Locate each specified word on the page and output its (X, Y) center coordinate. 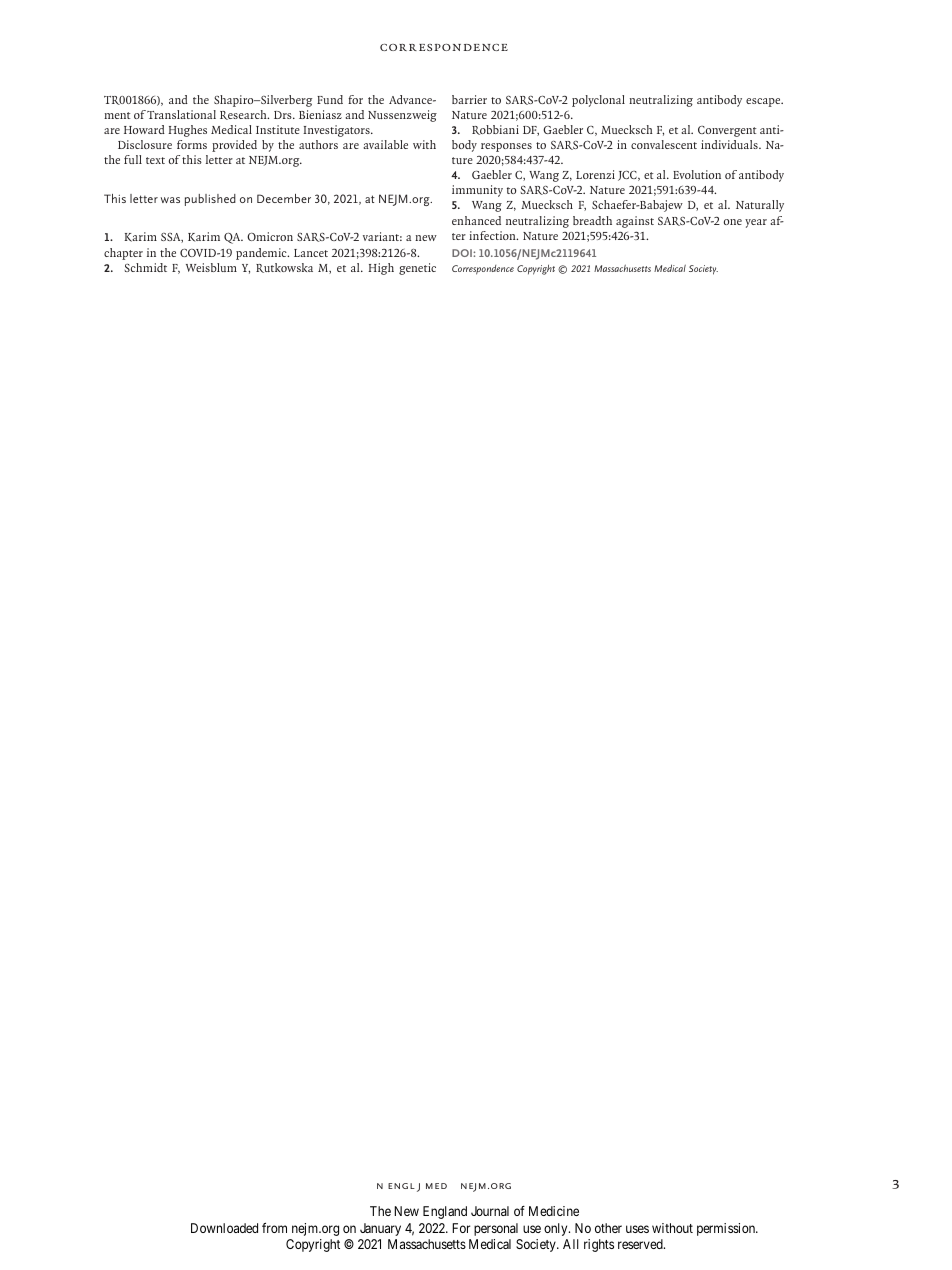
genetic (417, 269)
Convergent (727, 131)
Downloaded (224, 1228)
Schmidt (145, 267)
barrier (469, 99)
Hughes (187, 131)
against (635, 222)
